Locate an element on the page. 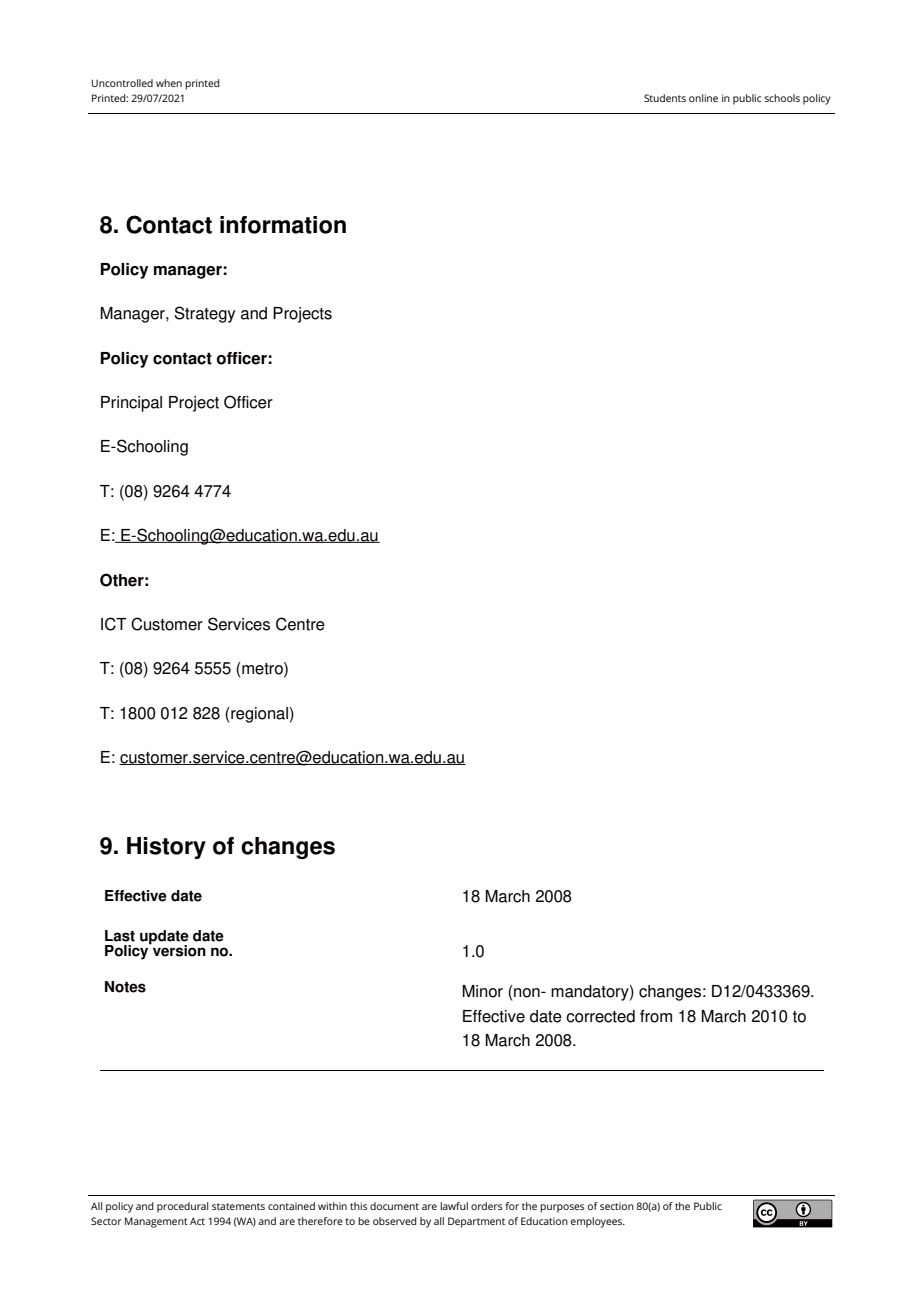  Strategy is located at coordinates (204, 314).
